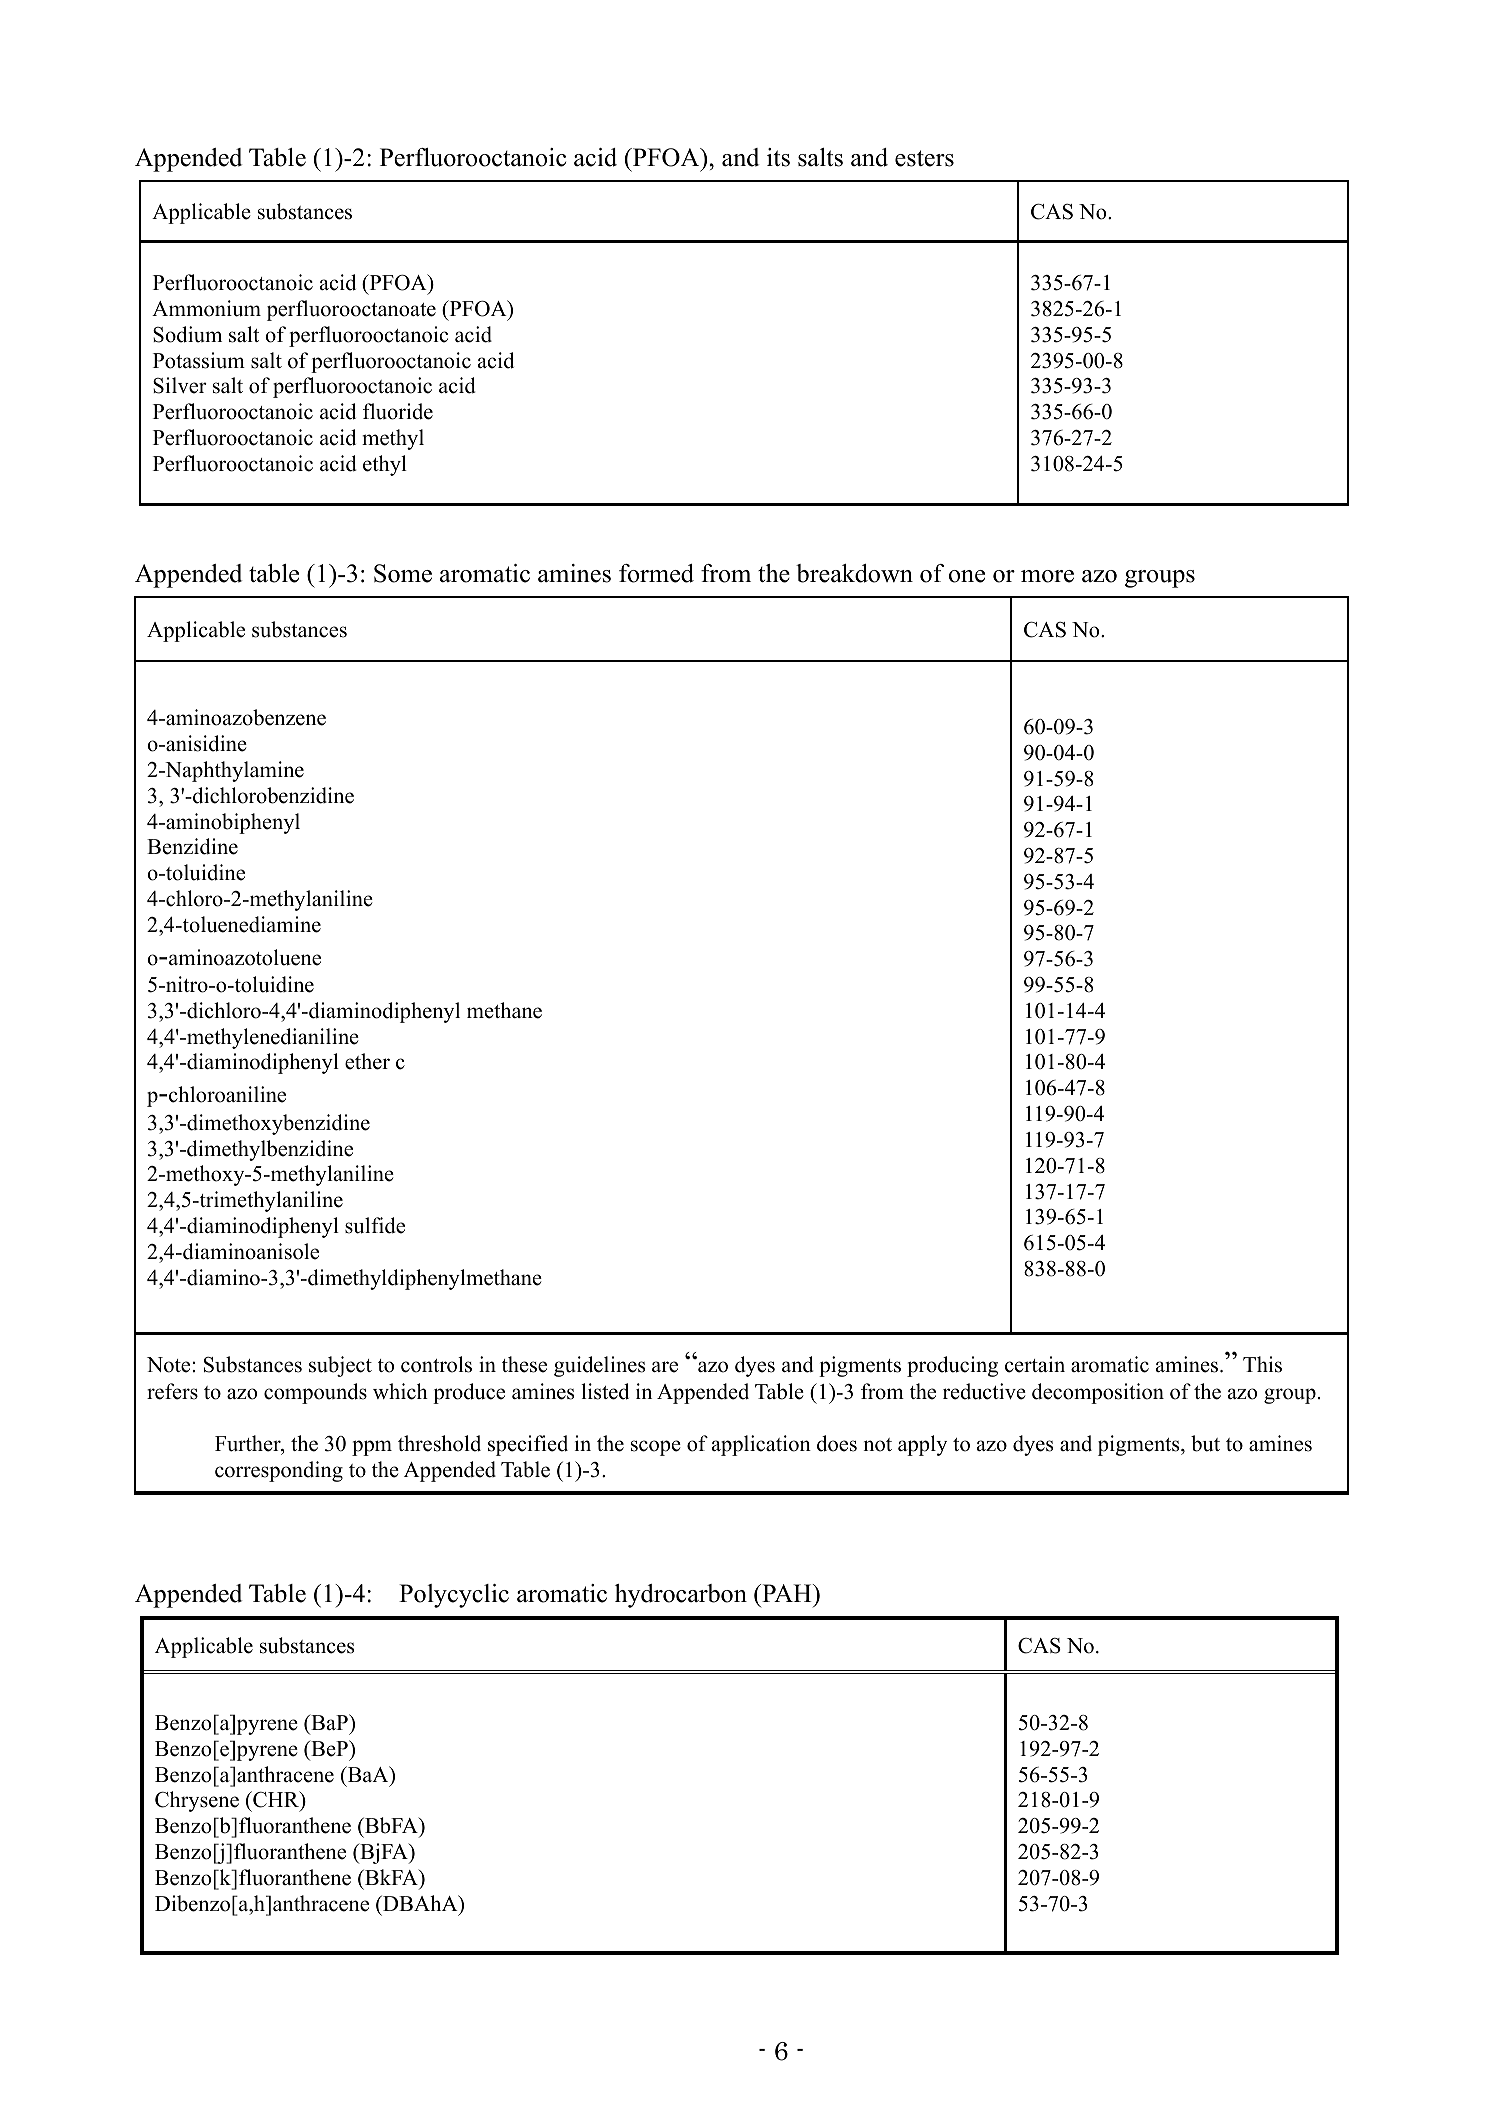 The image size is (1486, 2102). Describe the element at coordinates (681, 1596) in the screenshot. I see `hydrocarbon` at that location.
